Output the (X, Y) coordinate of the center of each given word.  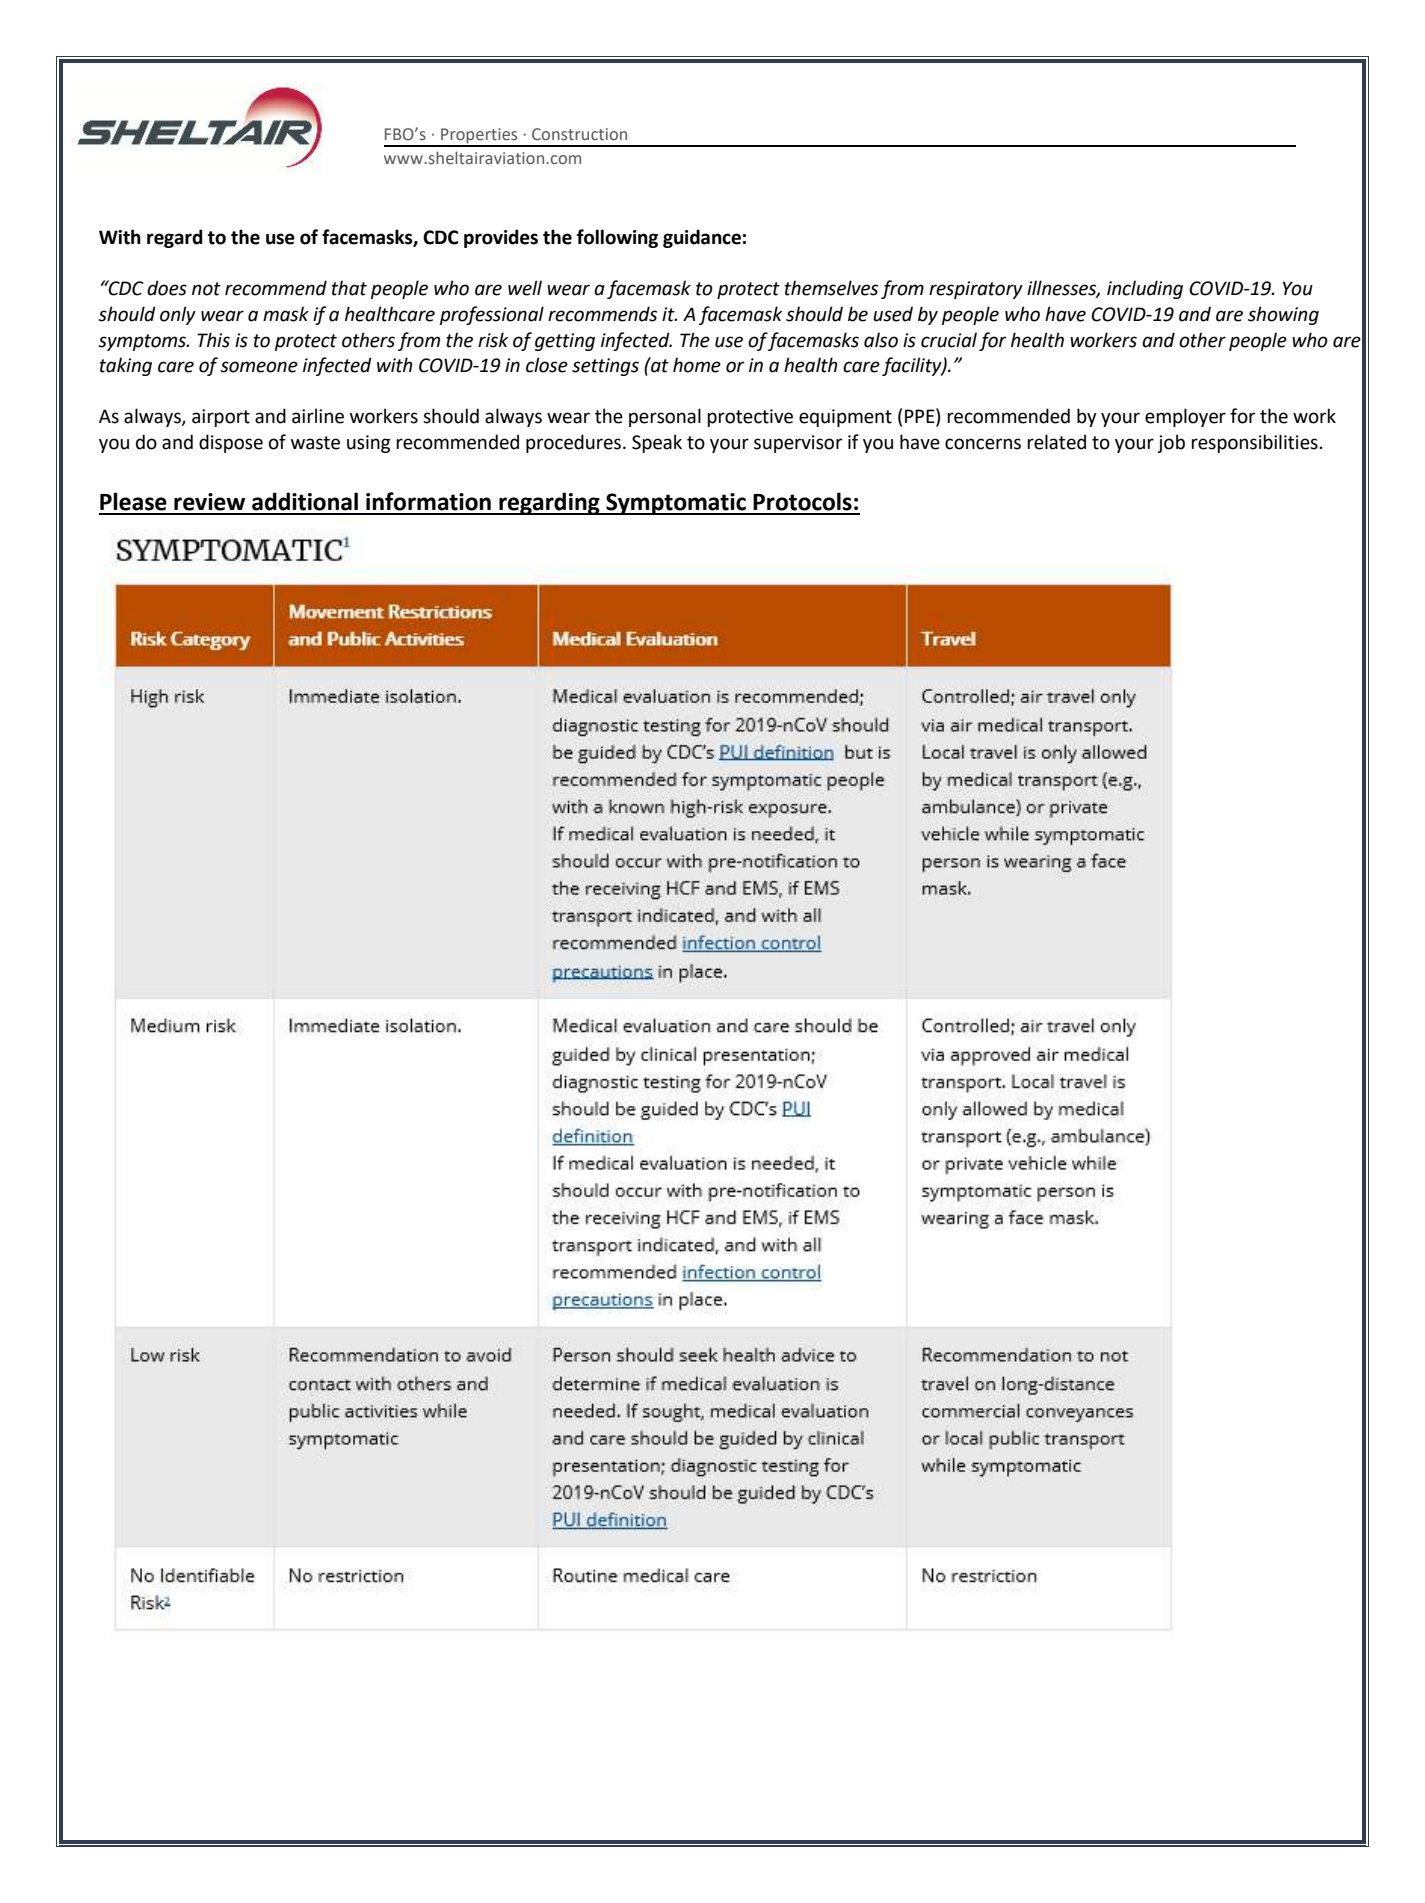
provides (501, 238)
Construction (579, 134)
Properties (479, 137)
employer (1185, 417)
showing (1283, 315)
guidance (702, 238)
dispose (231, 443)
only (178, 315)
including (1145, 289)
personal (665, 417)
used (893, 314)
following (617, 238)
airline (318, 416)
